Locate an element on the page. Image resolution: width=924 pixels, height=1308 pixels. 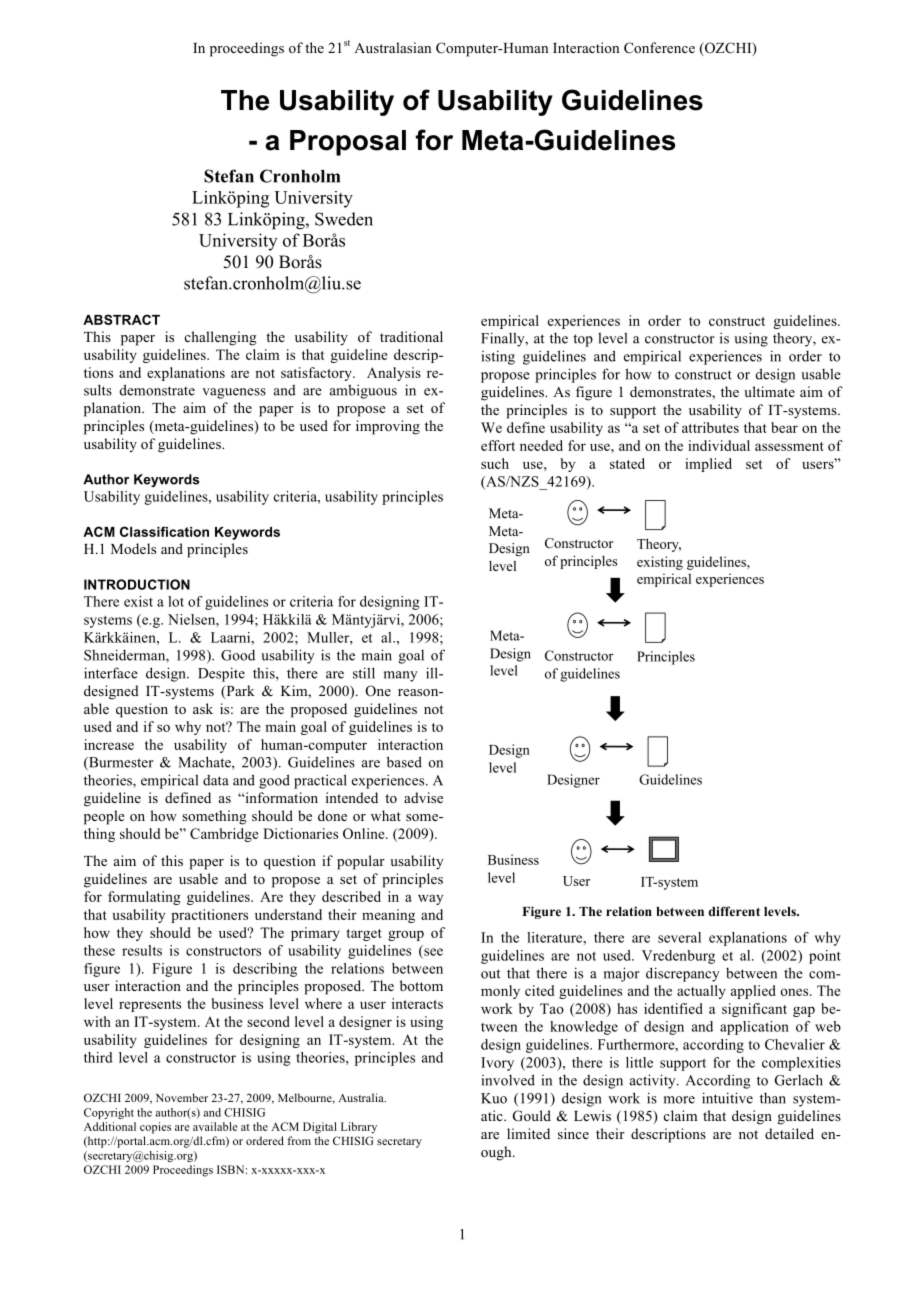
Kuo is located at coordinates (494, 1098).
